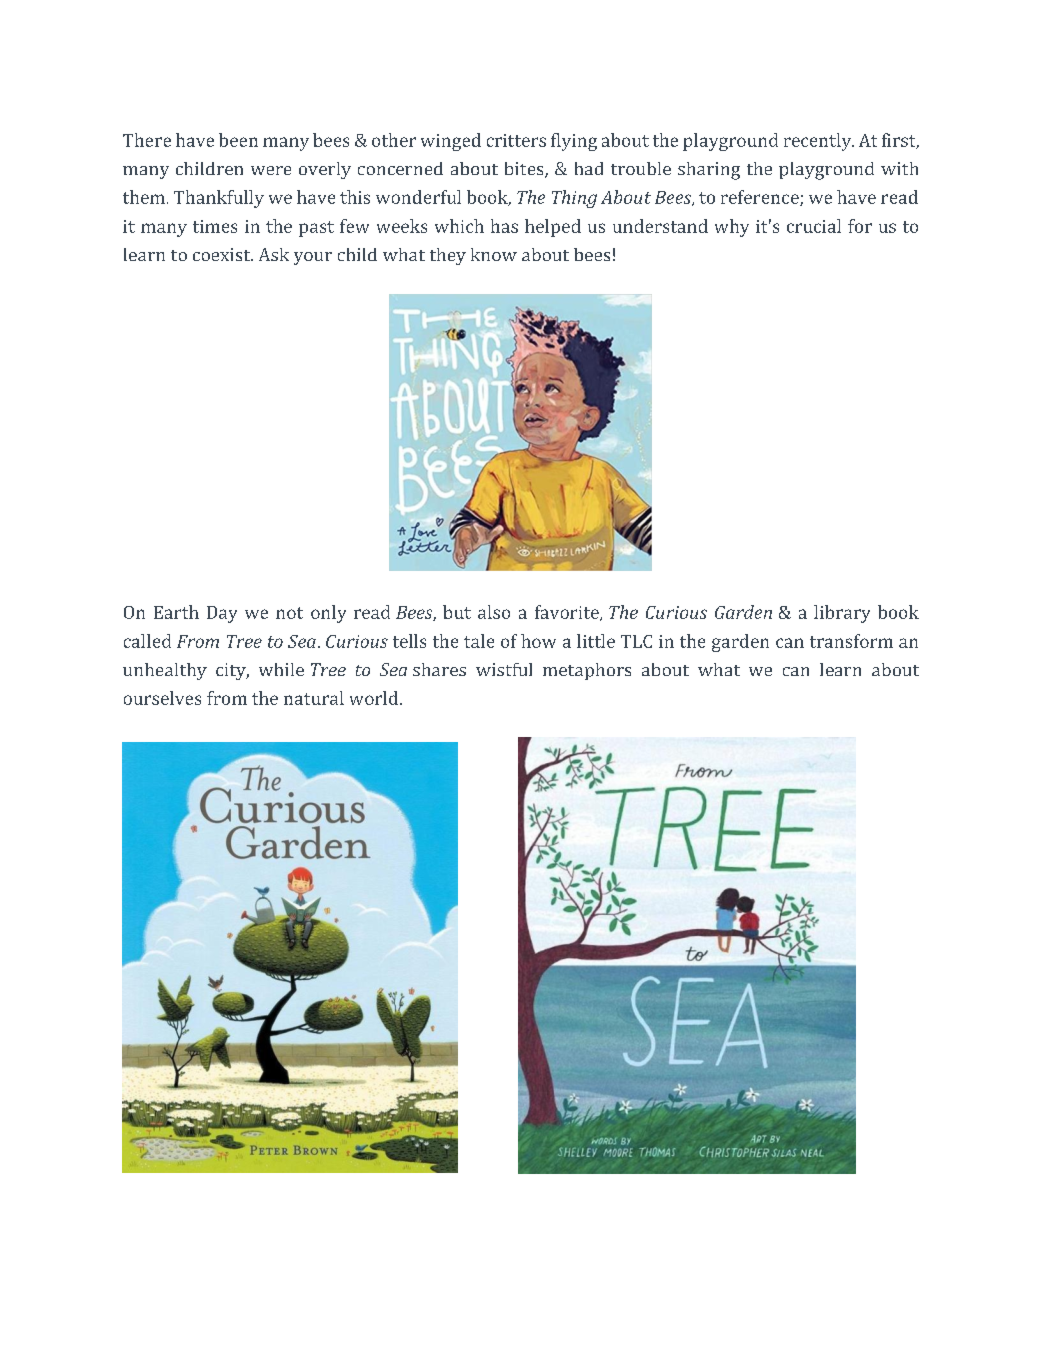  I want to click on bites, so click(525, 170).
